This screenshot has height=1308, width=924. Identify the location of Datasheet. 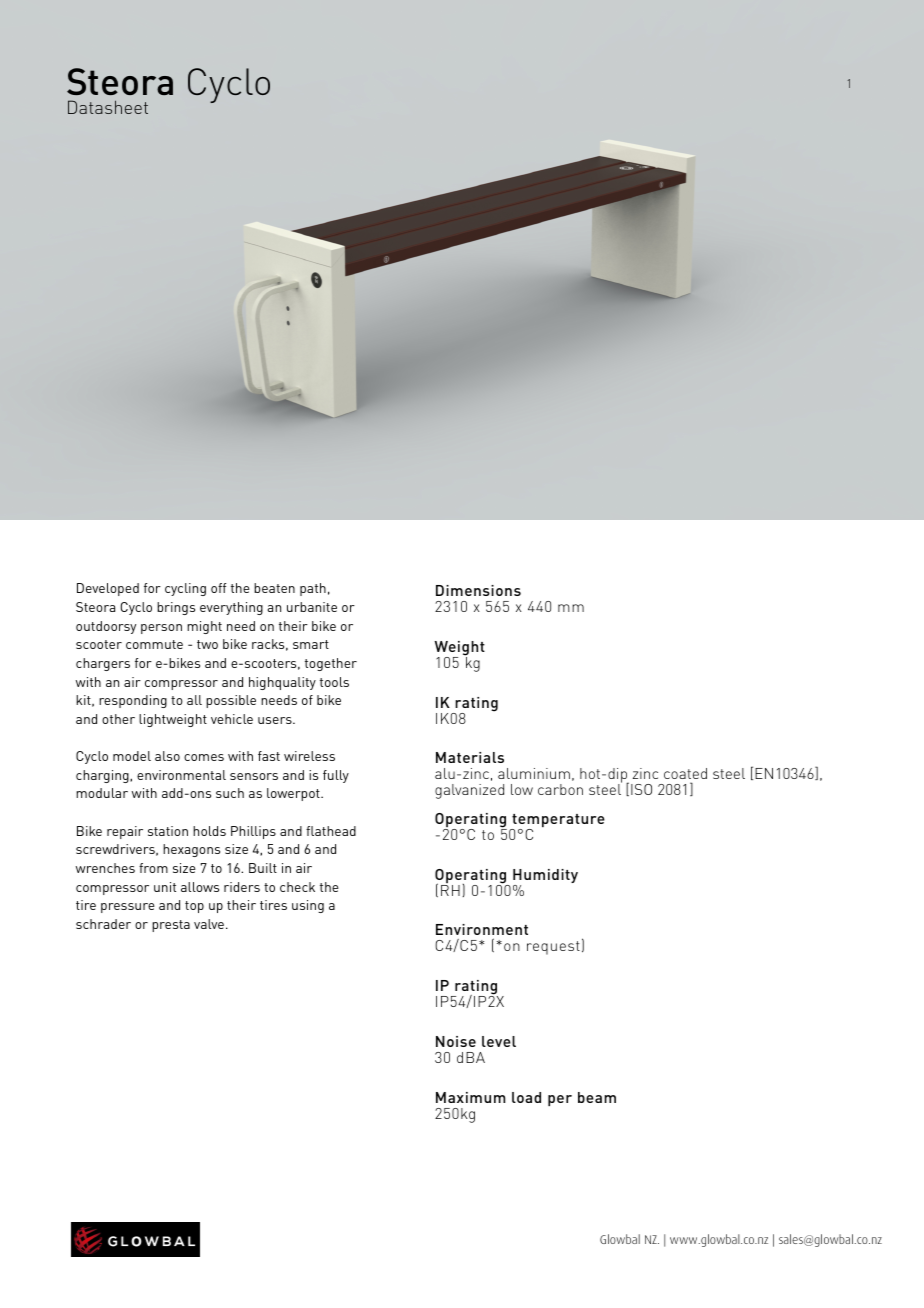
(108, 107).
